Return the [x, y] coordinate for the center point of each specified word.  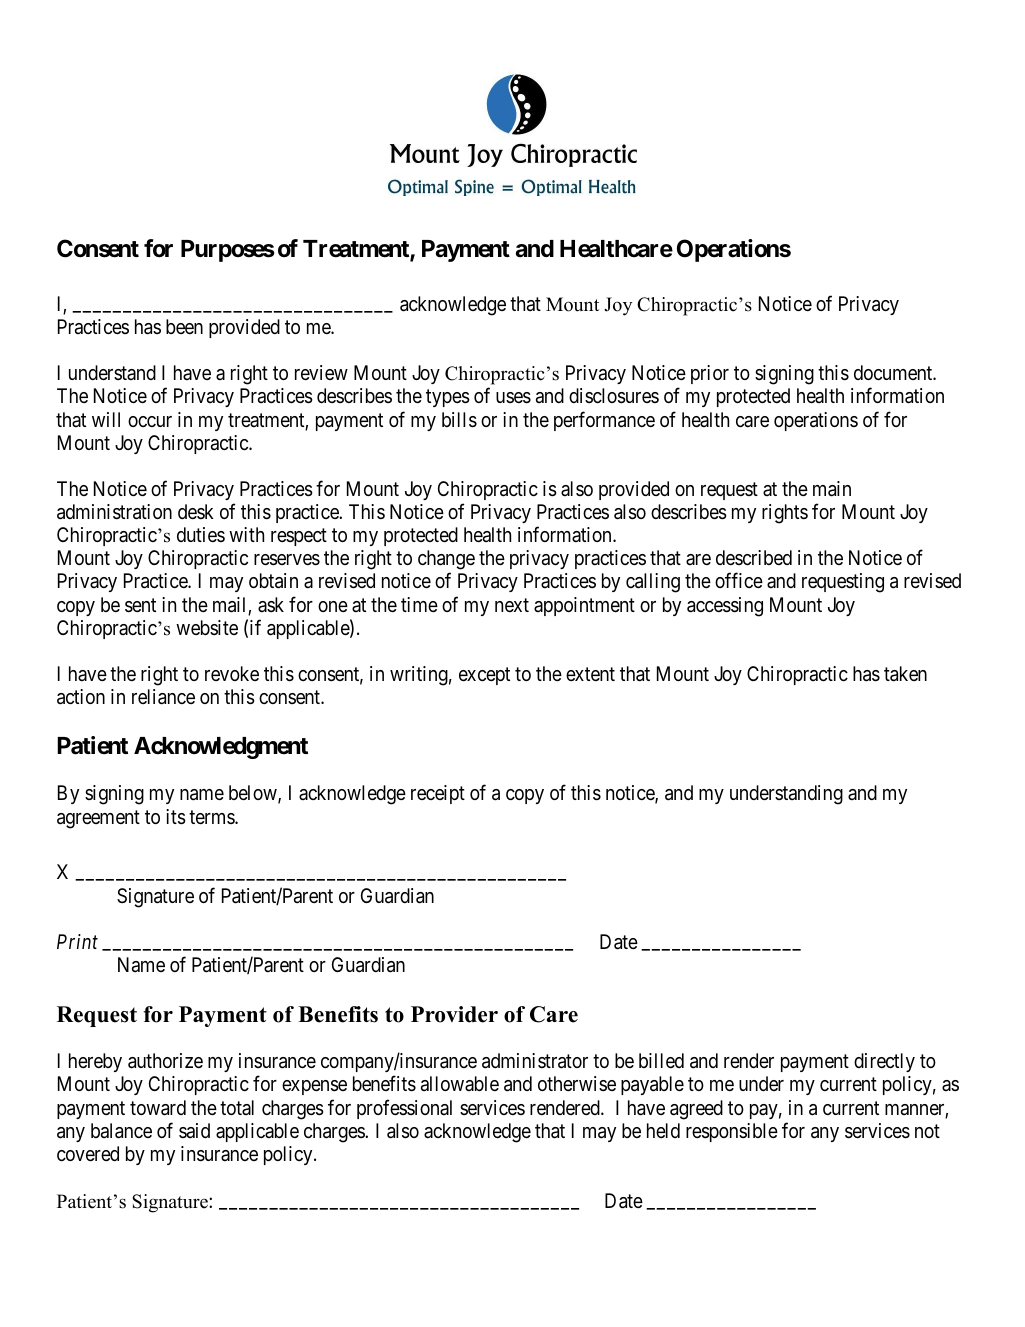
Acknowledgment [221, 748]
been [184, 326]
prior [710, 374]
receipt [438, 794]
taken [905, 674]
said [194, 1130]
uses [513, 398]
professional [404, 1109]
